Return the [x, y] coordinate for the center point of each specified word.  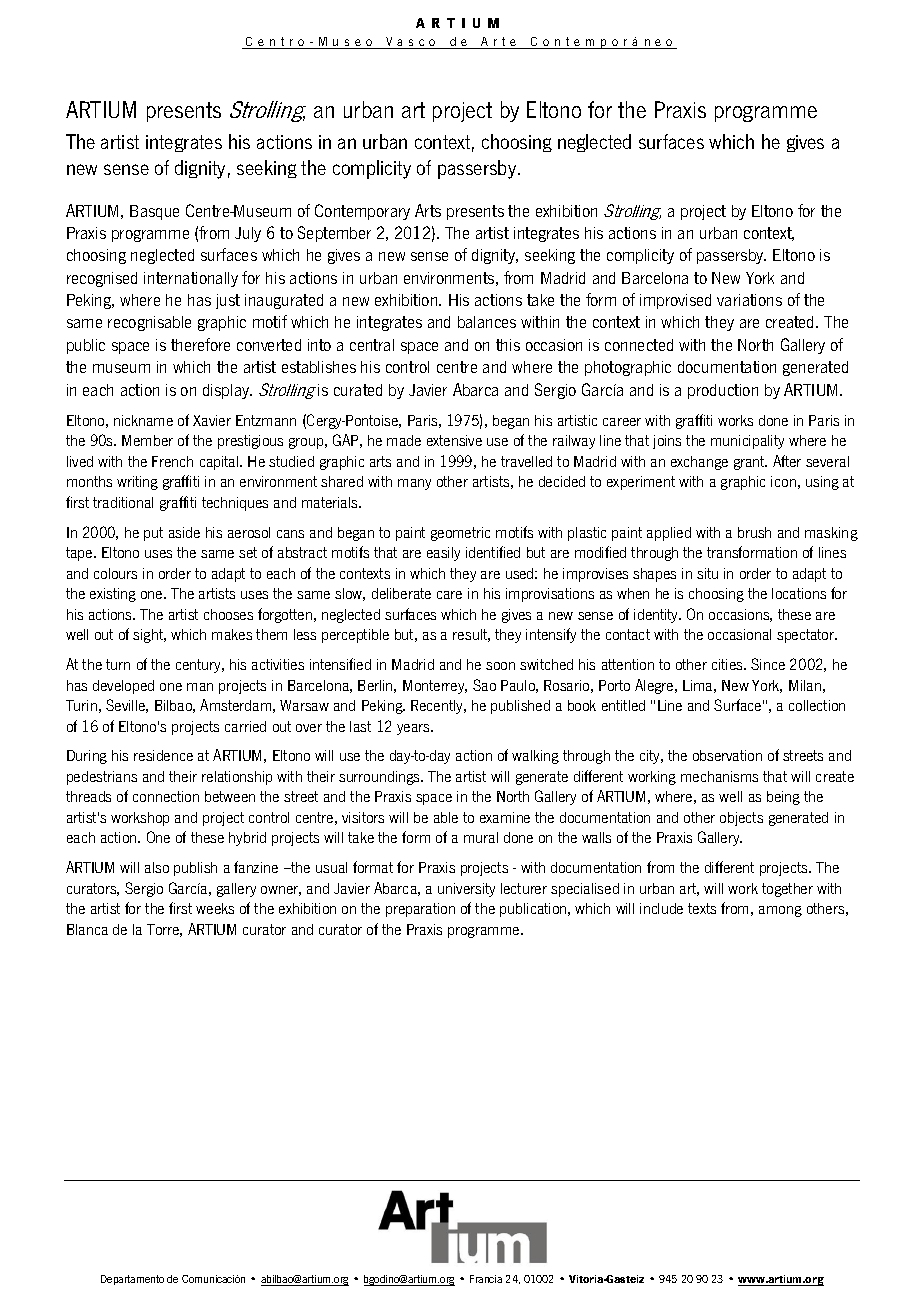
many [414, 484]
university [466, 890]
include [661, 908]
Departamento [132, 1280]
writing [137, 483]
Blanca [87, 929]
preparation [420, 910]
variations [749, 300]
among [780, 911]
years [414, 729]
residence [163, 755]
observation [727, 755]
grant [750, 463]
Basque [154, 212]
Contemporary [362, 212]
